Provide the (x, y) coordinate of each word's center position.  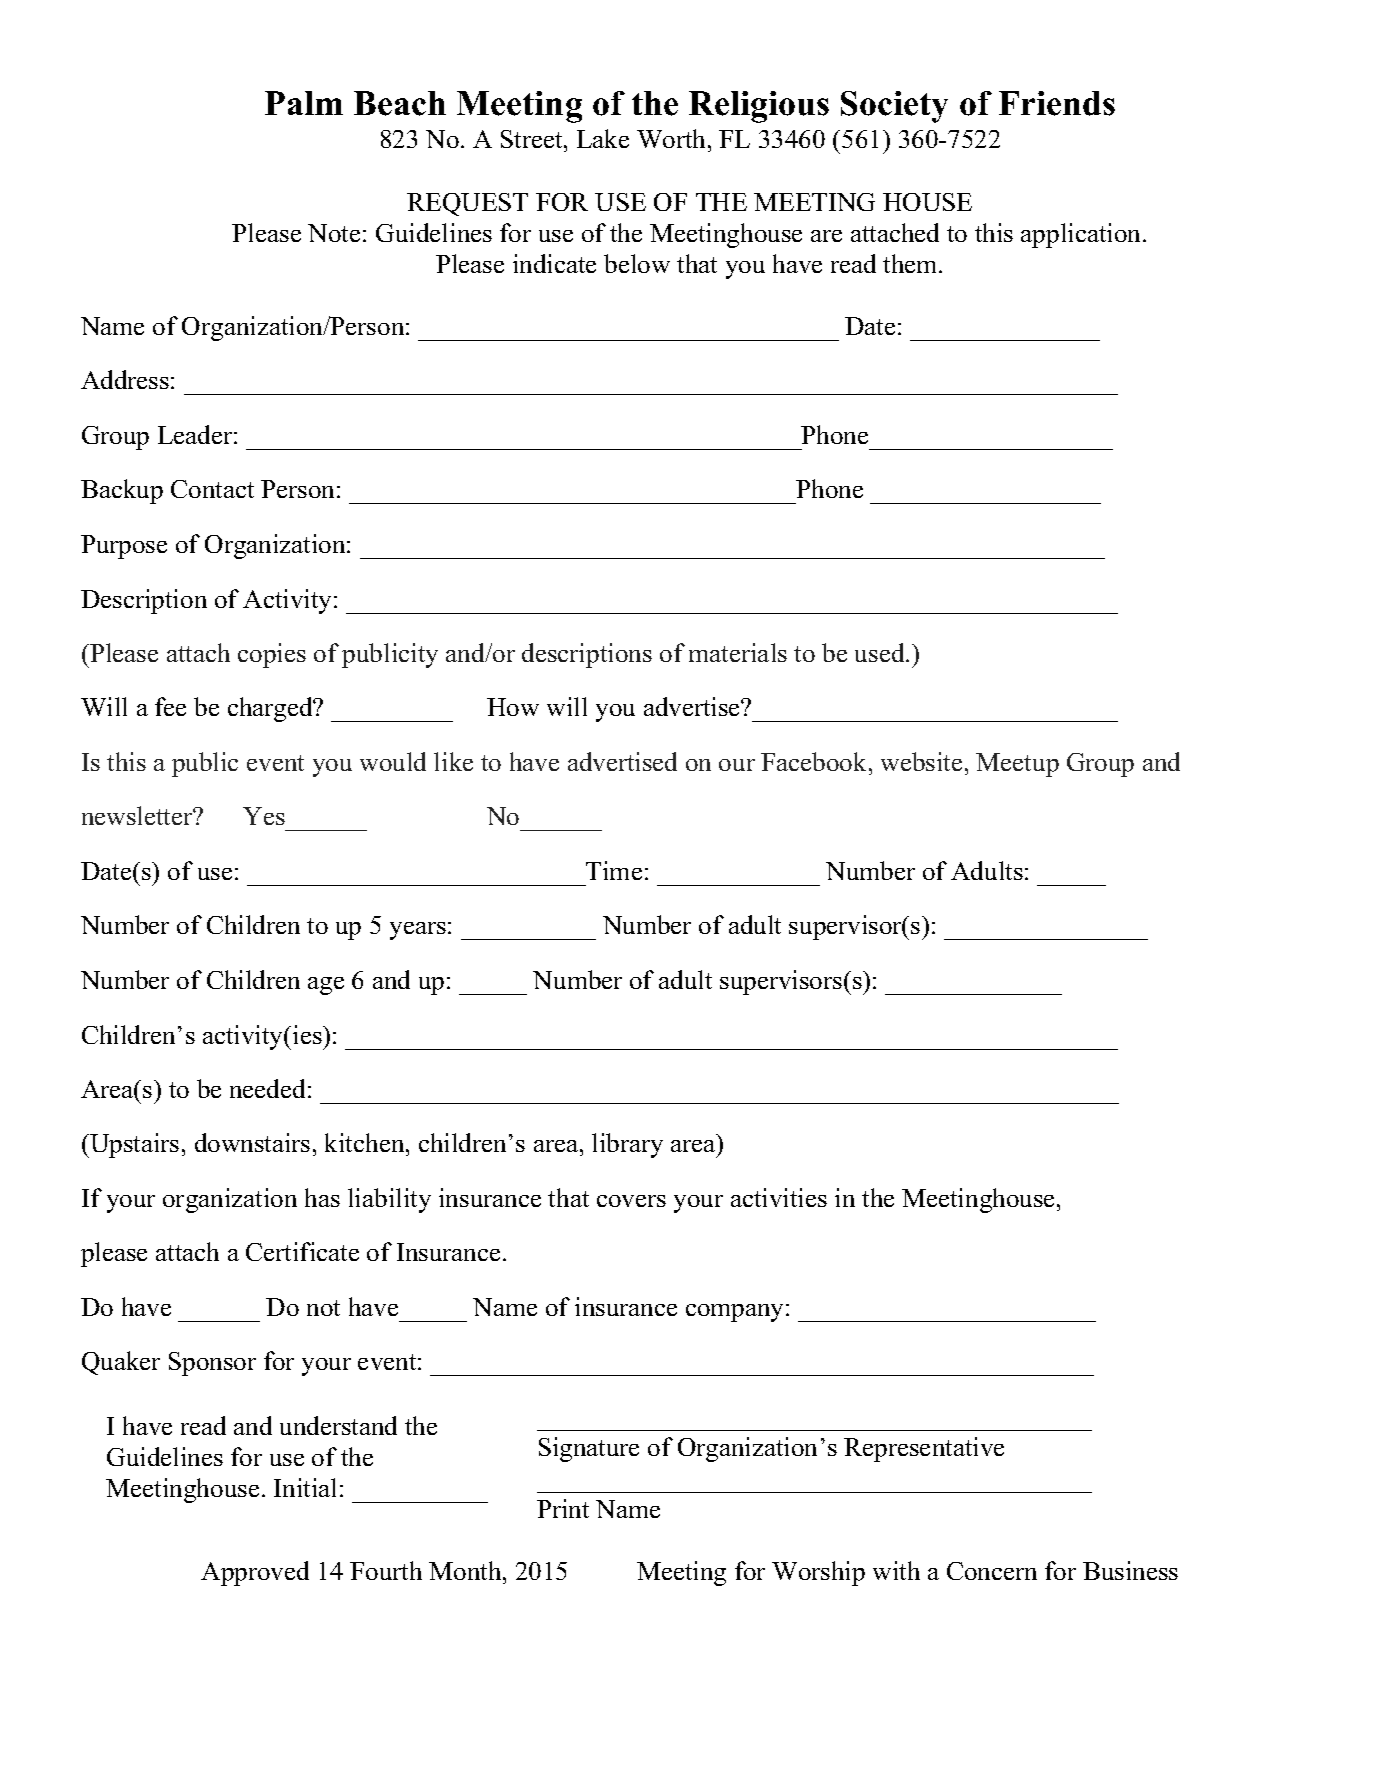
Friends (1057, 103)
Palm (304, 103)
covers (631, 1201)
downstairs (252, 1142)
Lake (603, 138)
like (453, 761)
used (881, 652)
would (393, 761)
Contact (212, 489)
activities (779, 1197)
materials (738, 652)
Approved (255, 1573)
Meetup (1017, 765)
